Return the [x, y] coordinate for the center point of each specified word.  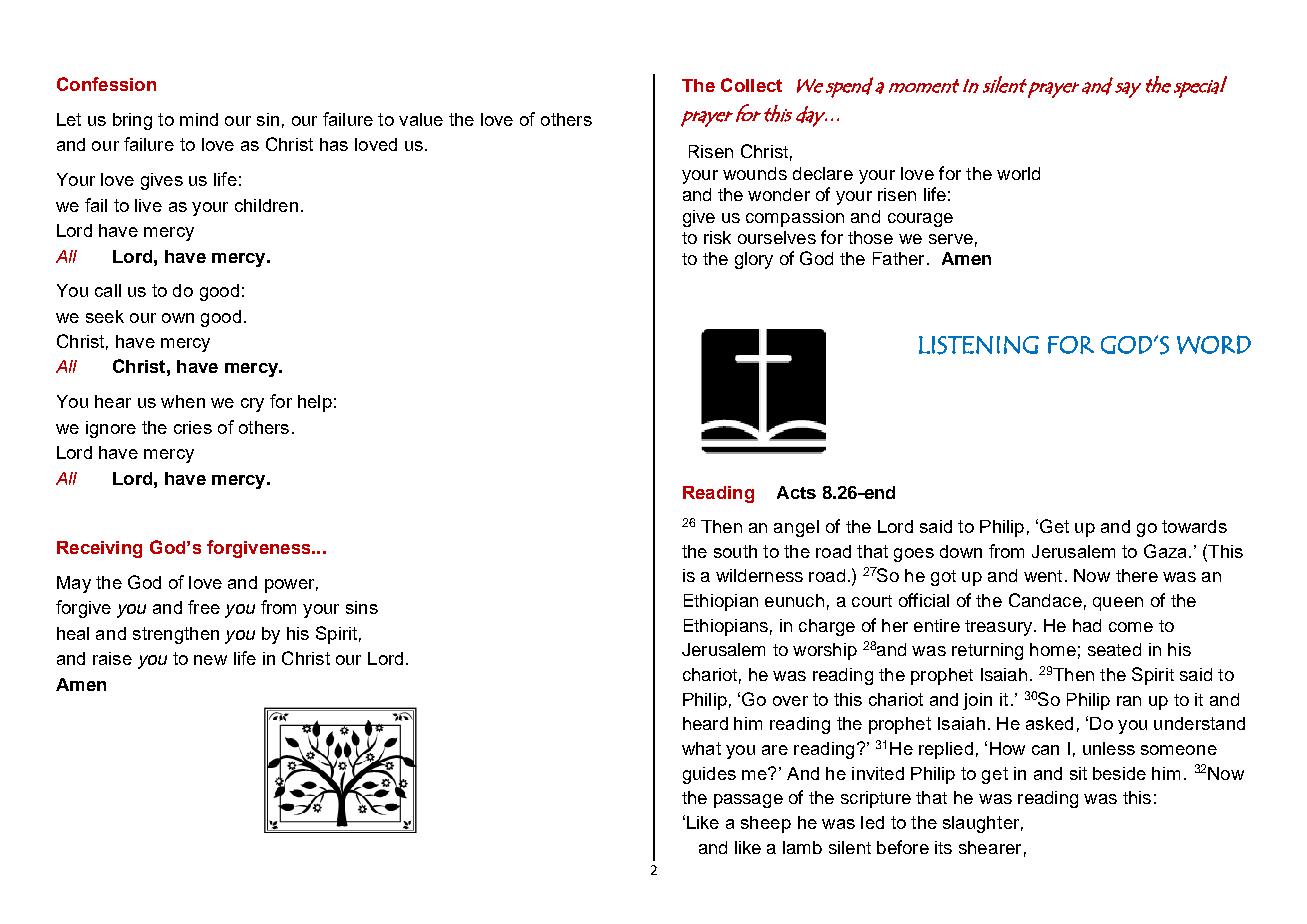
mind [199, 119]
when [183, 401]
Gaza [1165, 551]
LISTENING [979, 345]
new [210, 660]
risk [717, 237]
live [148, 205]
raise [112, 658]
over [790, 701]
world [1018, 173]
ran [1129, 701]
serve [951, 239]
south [735, 551]
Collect [751, 85]
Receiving [99, 549]
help [315, 403]
